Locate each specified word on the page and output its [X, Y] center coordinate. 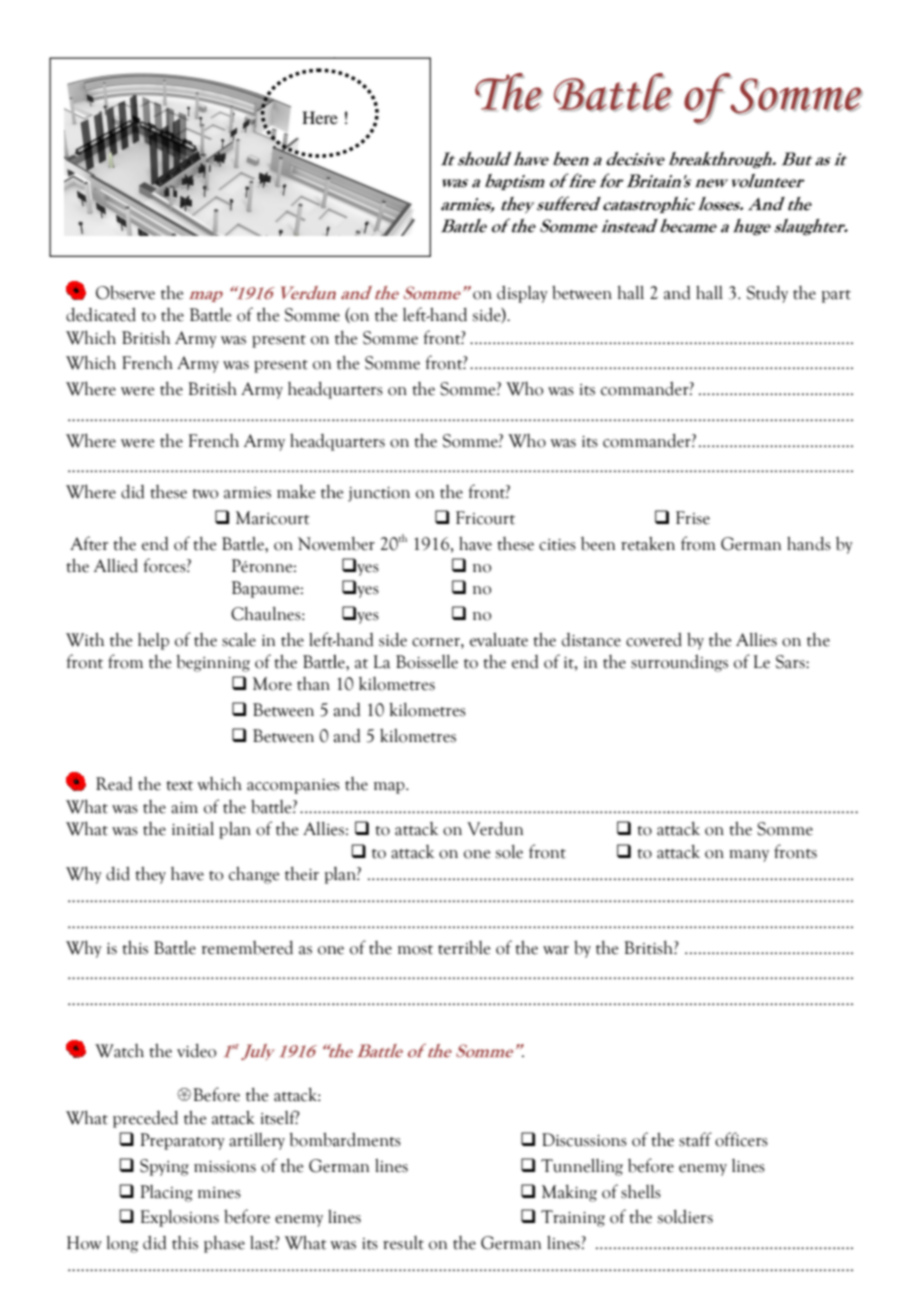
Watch [119, 1051]
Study [767, 294]
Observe [125, 292]
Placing [166, 1193]
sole [509, 852]
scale [239, 640]
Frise [693, 518]
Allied [116, 566]
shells [641, 1192]
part [836, 296]
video [196, 1050]
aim [184, 808]
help [153, 641]
